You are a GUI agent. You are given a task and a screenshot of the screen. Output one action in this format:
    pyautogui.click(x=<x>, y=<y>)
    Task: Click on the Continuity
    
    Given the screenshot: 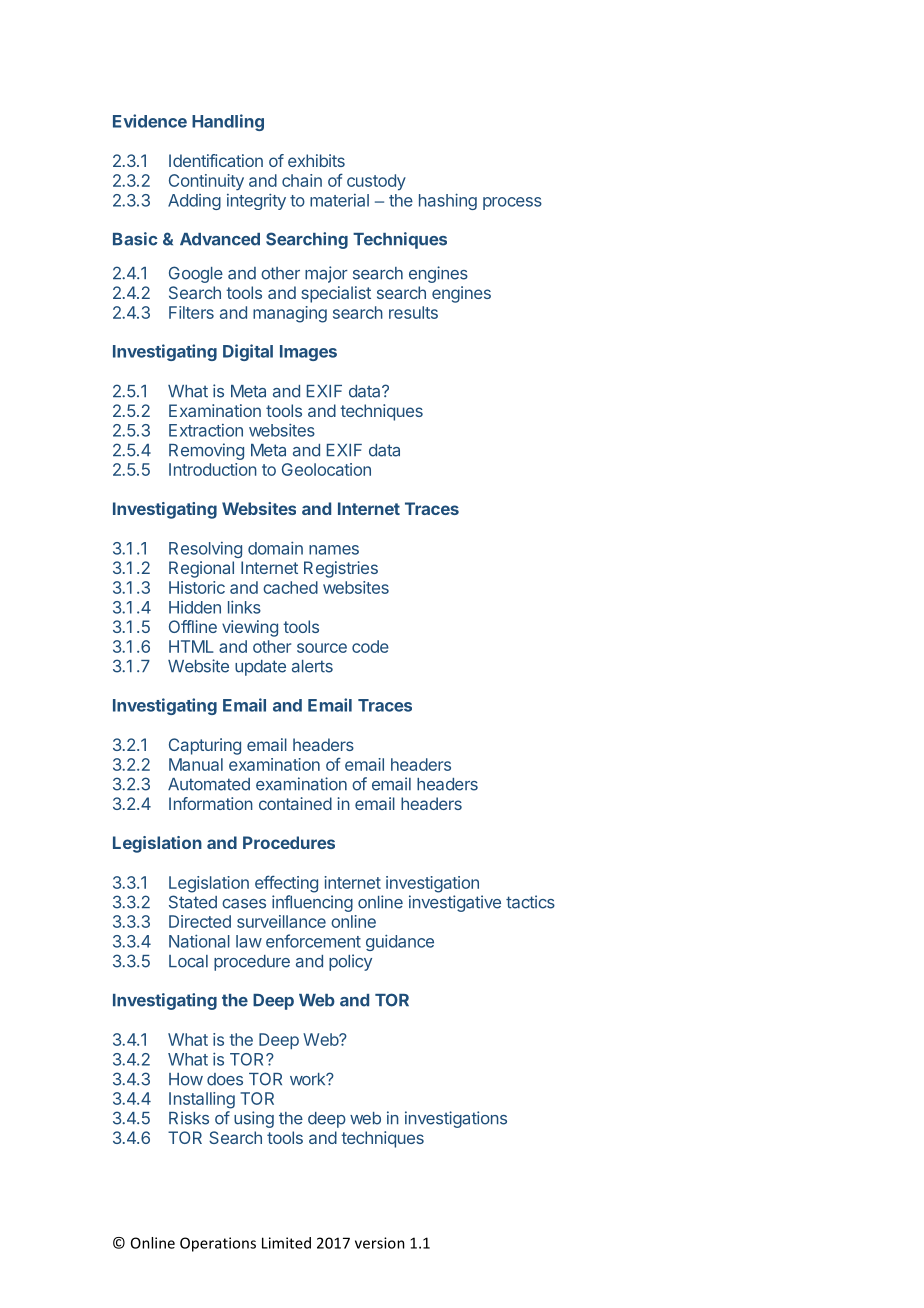 What is the action you would take?
    pyautogui.click(x=206, y=182)
